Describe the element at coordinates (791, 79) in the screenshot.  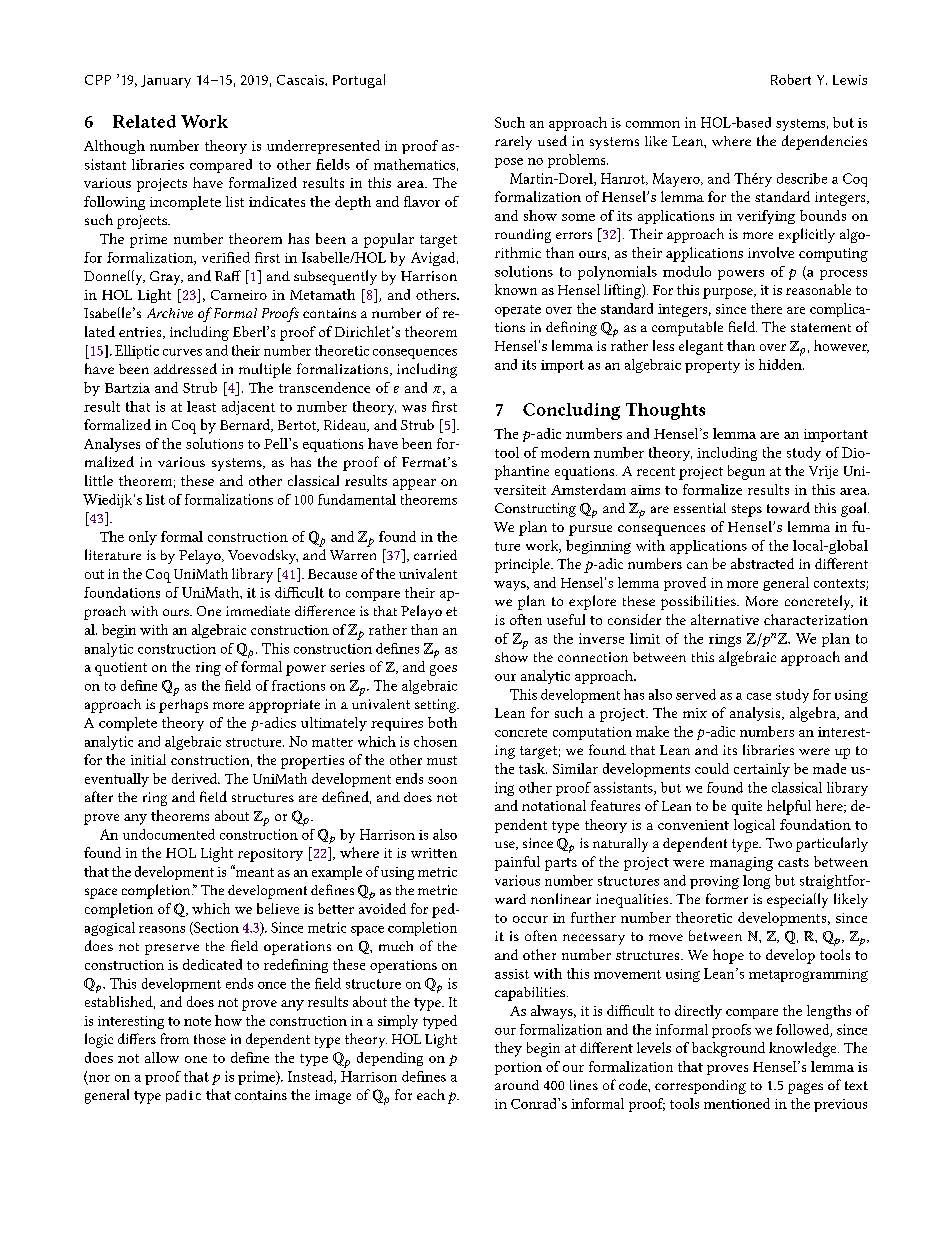
I see `Robert` at that location.
